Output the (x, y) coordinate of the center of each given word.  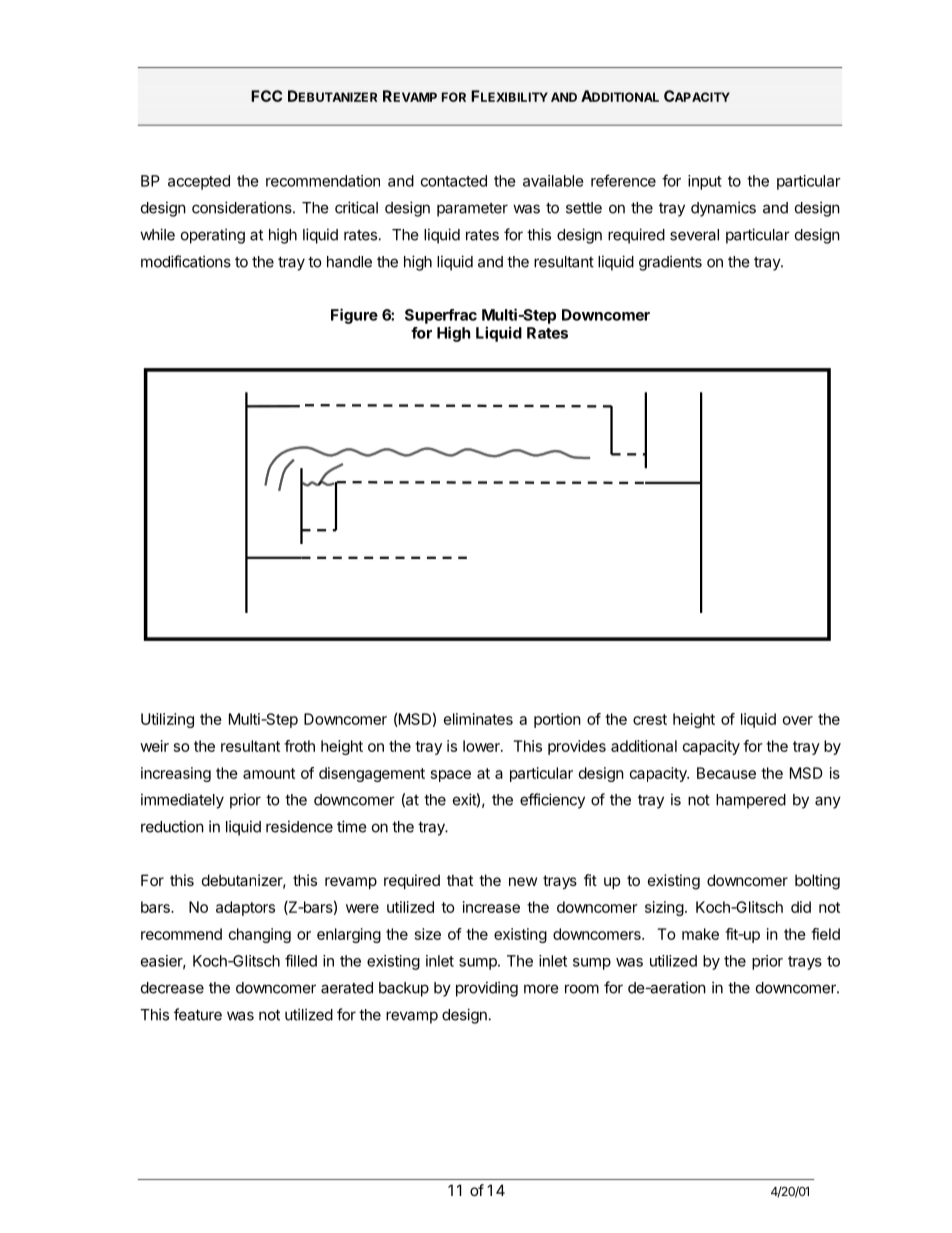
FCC (266, 96)
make (700, 934)
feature (198, 1014)
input (705, 182)
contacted (454, 181)
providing (487, 989)
